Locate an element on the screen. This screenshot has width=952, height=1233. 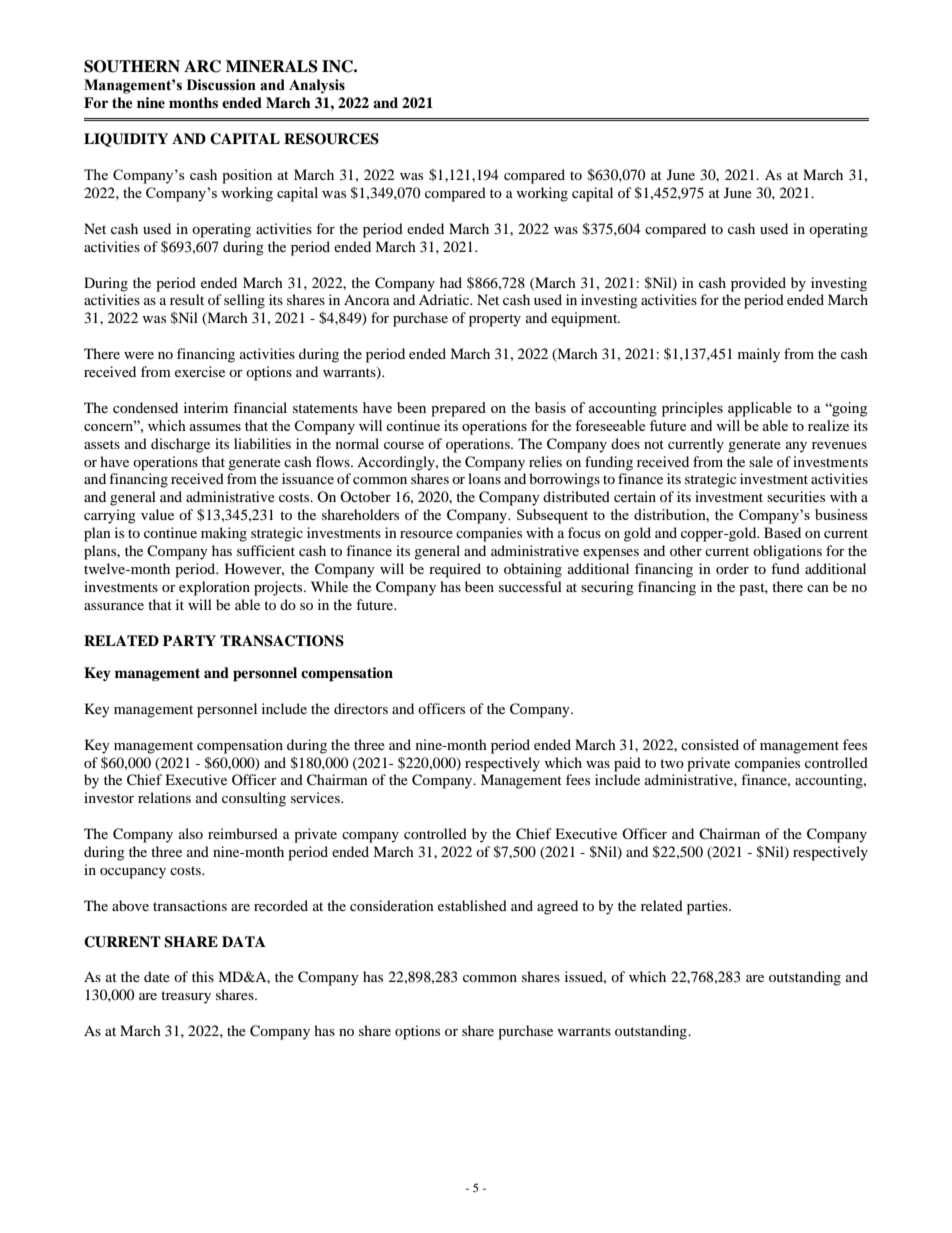
required is located at coordinates (455, 570).
